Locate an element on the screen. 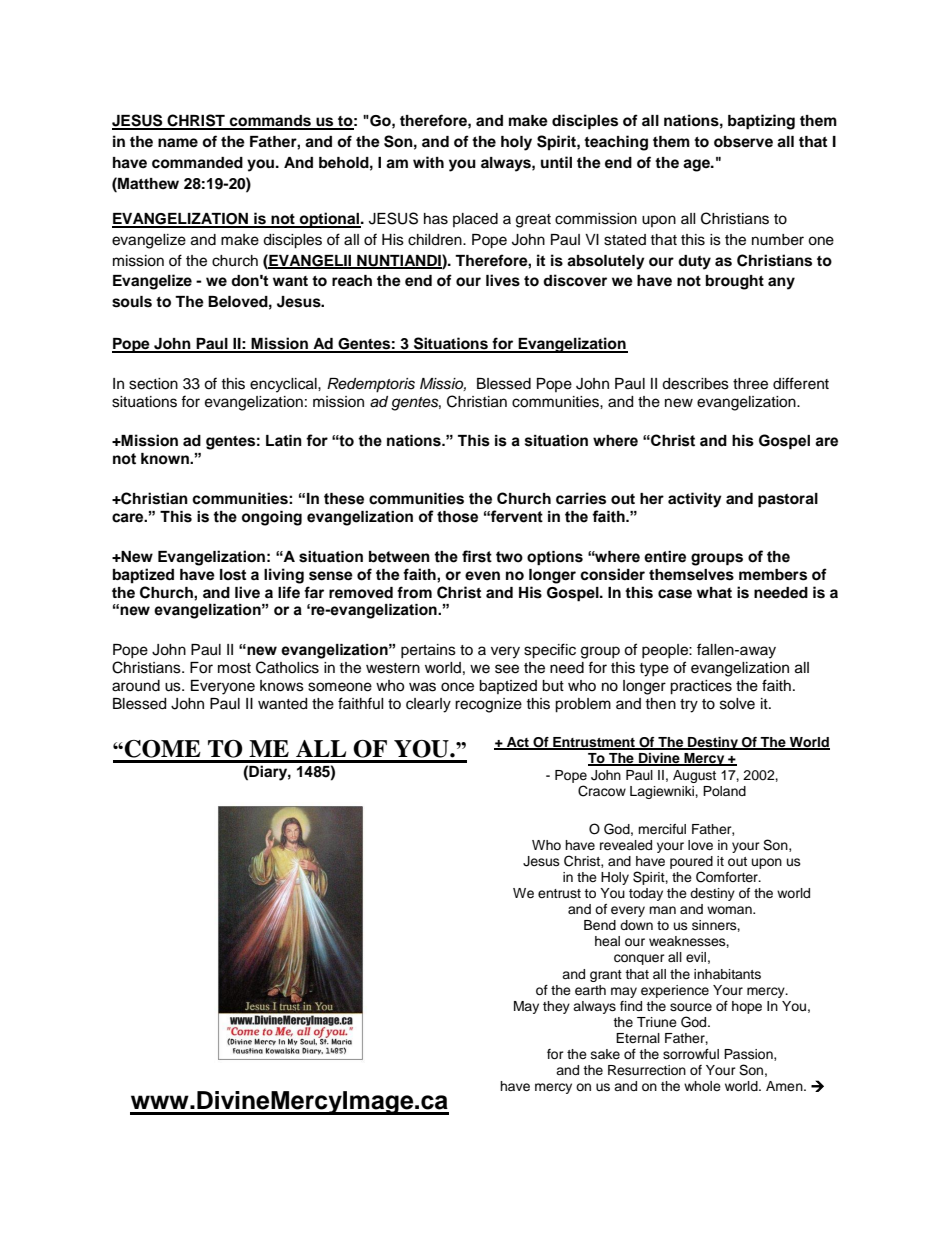 This screenshot has width=952, height=1233. lost is located at coordinates (233, 575).
